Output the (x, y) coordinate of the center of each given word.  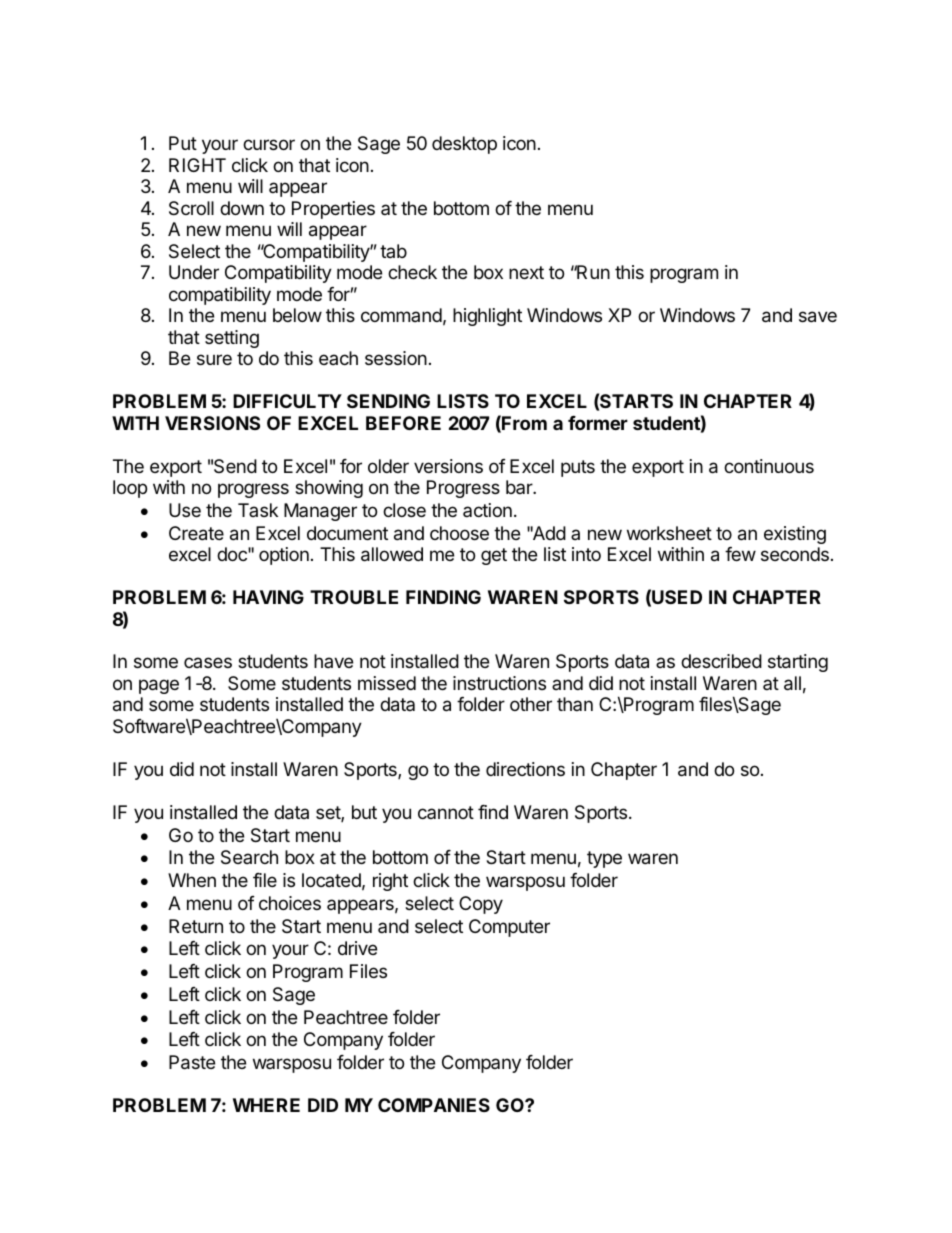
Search (249, 857)
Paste (192, 1062)
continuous (769, 466)
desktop (464, 145)
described (721, 661)
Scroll (191, 208)
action (487, 510)
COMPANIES (434, 1105)
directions (525, 769)
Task (258, 510)
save (818, 317)
